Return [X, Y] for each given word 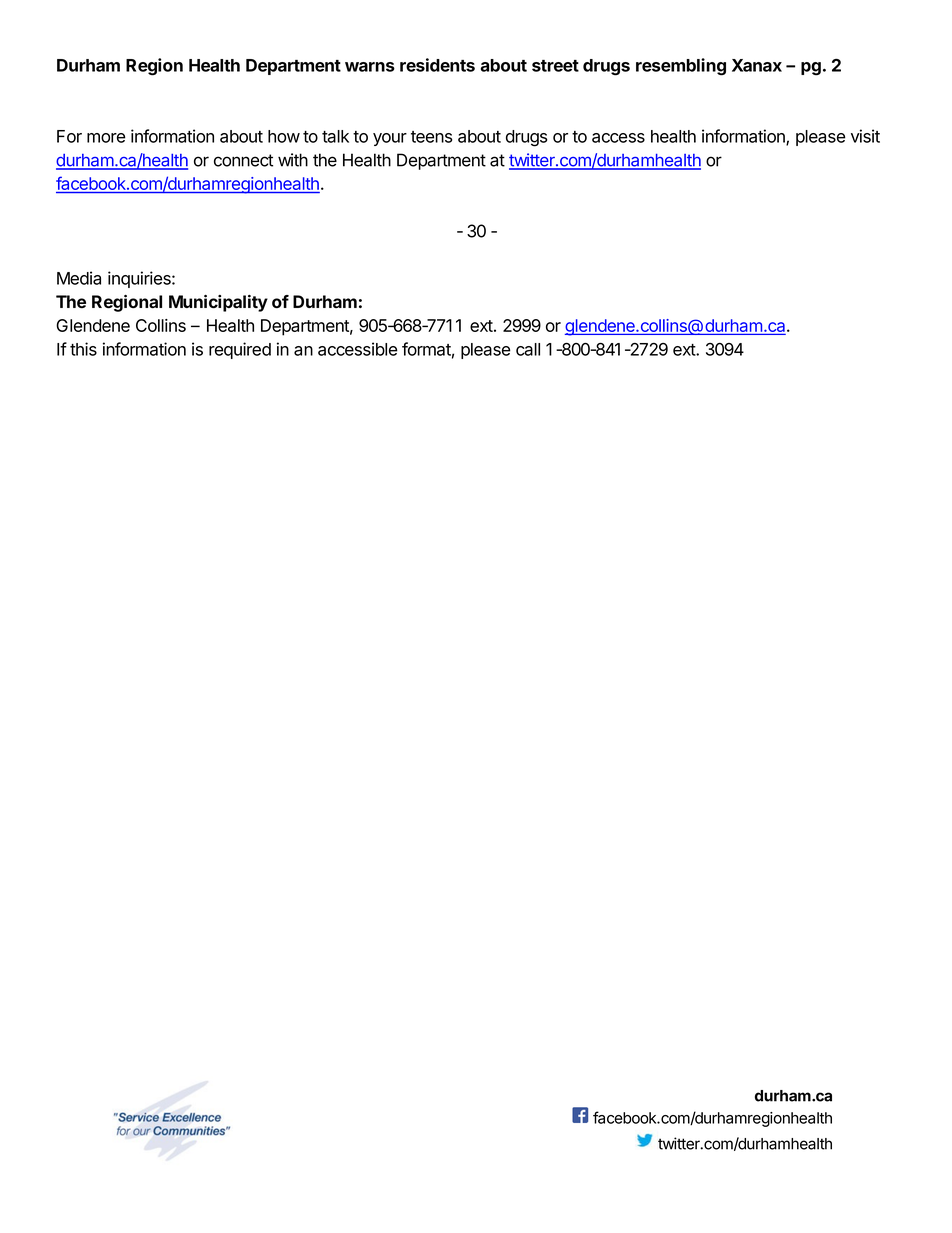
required [240, 350]
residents [437, 65]
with [293, 160]
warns [370, 67]
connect [243, 160]
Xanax [757, 65]
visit [865, 136]
